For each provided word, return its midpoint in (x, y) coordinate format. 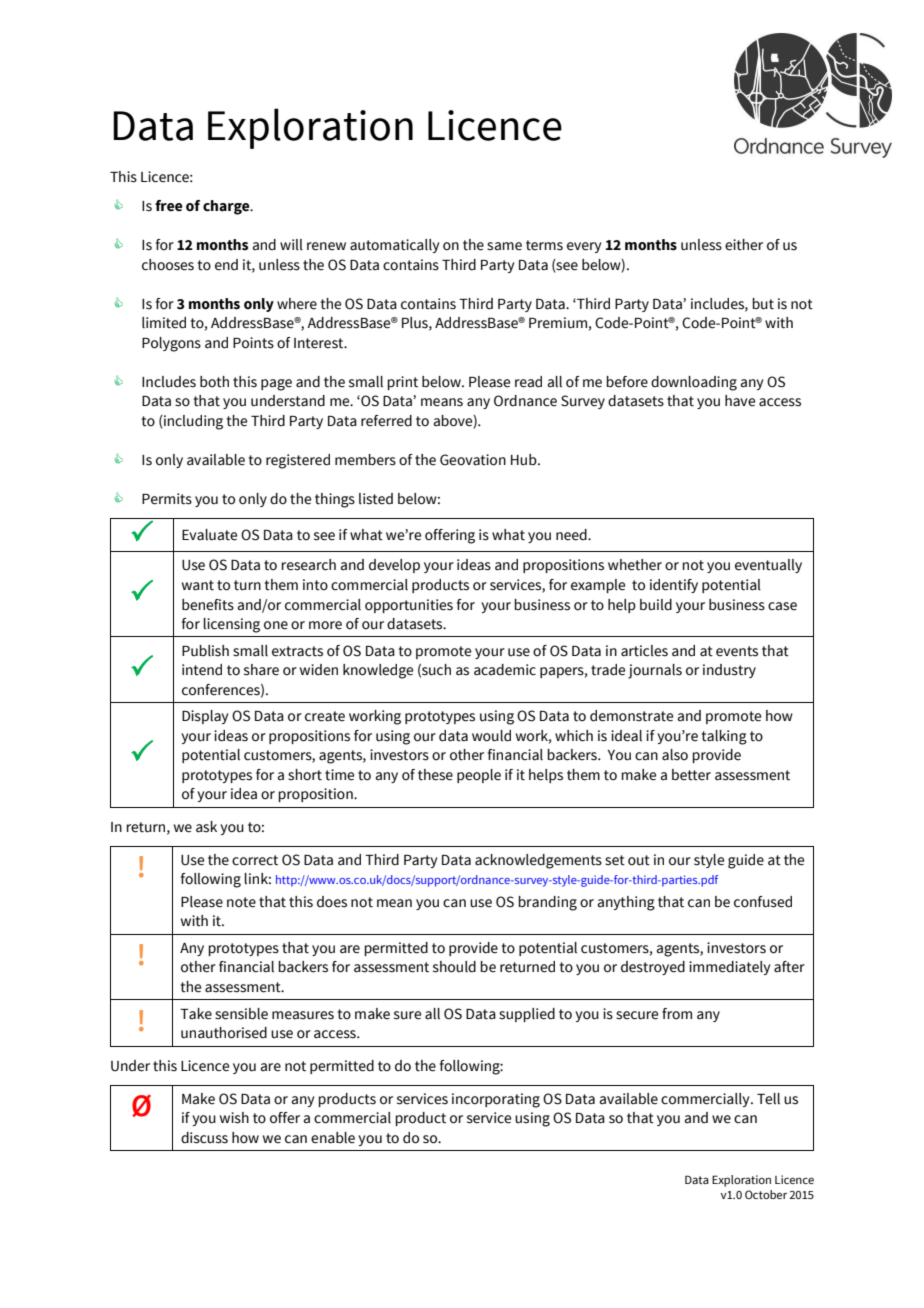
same (504, 246)
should (454, 967)
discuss (204, 1138)
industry (729, 671)
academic (505, 670)
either (744, 245)
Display (205, 717)
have (740, 401)
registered (298, 461)
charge (227, 207)
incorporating (496, 1100)
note (241, 902)
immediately (729, 968)
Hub (525, 460)
